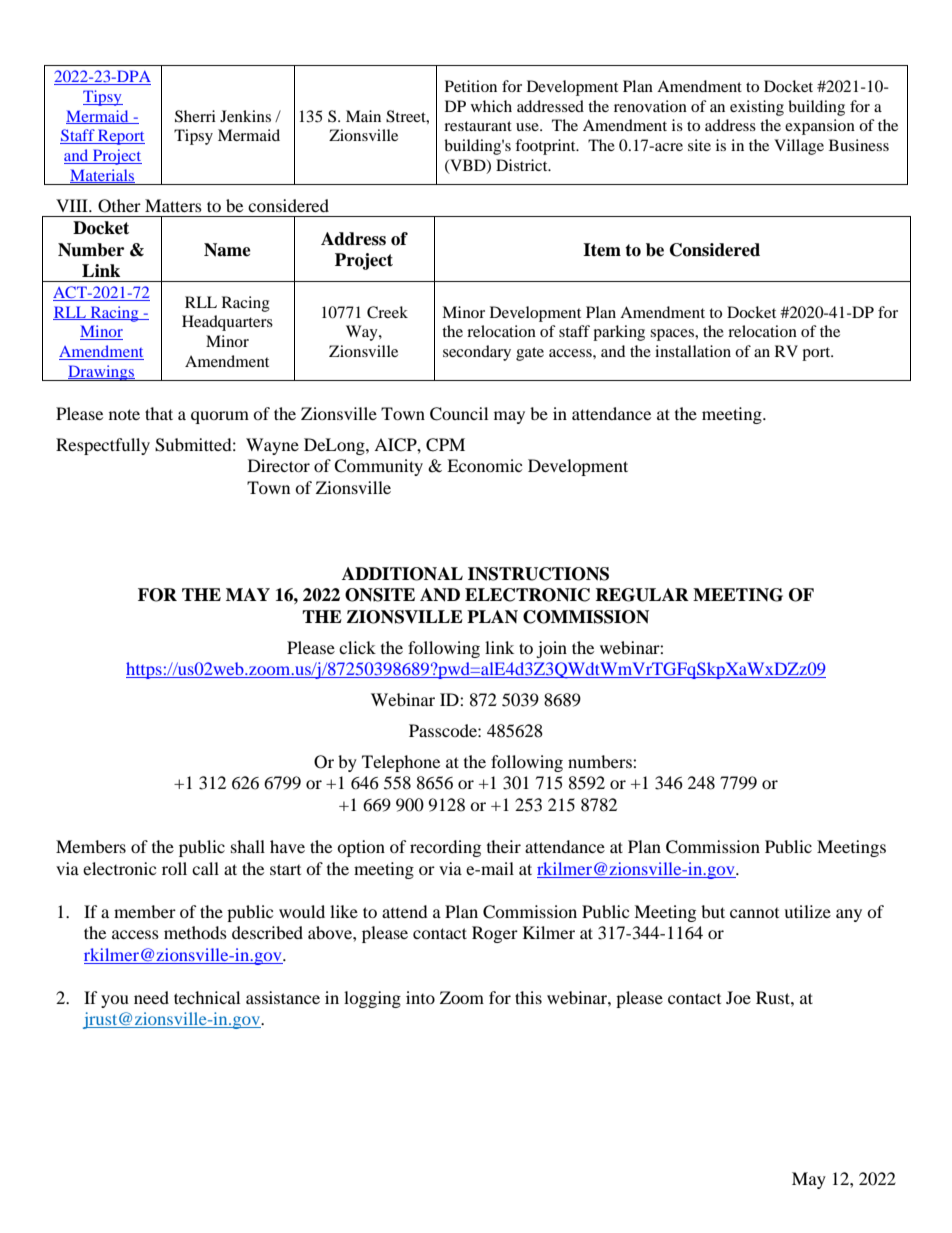 Image resolution: width=952 pixels, height=1233 pixels. What do you see at coordinates (693, 351) in the page?
I see `installation` at bounding box center [693, 351].
